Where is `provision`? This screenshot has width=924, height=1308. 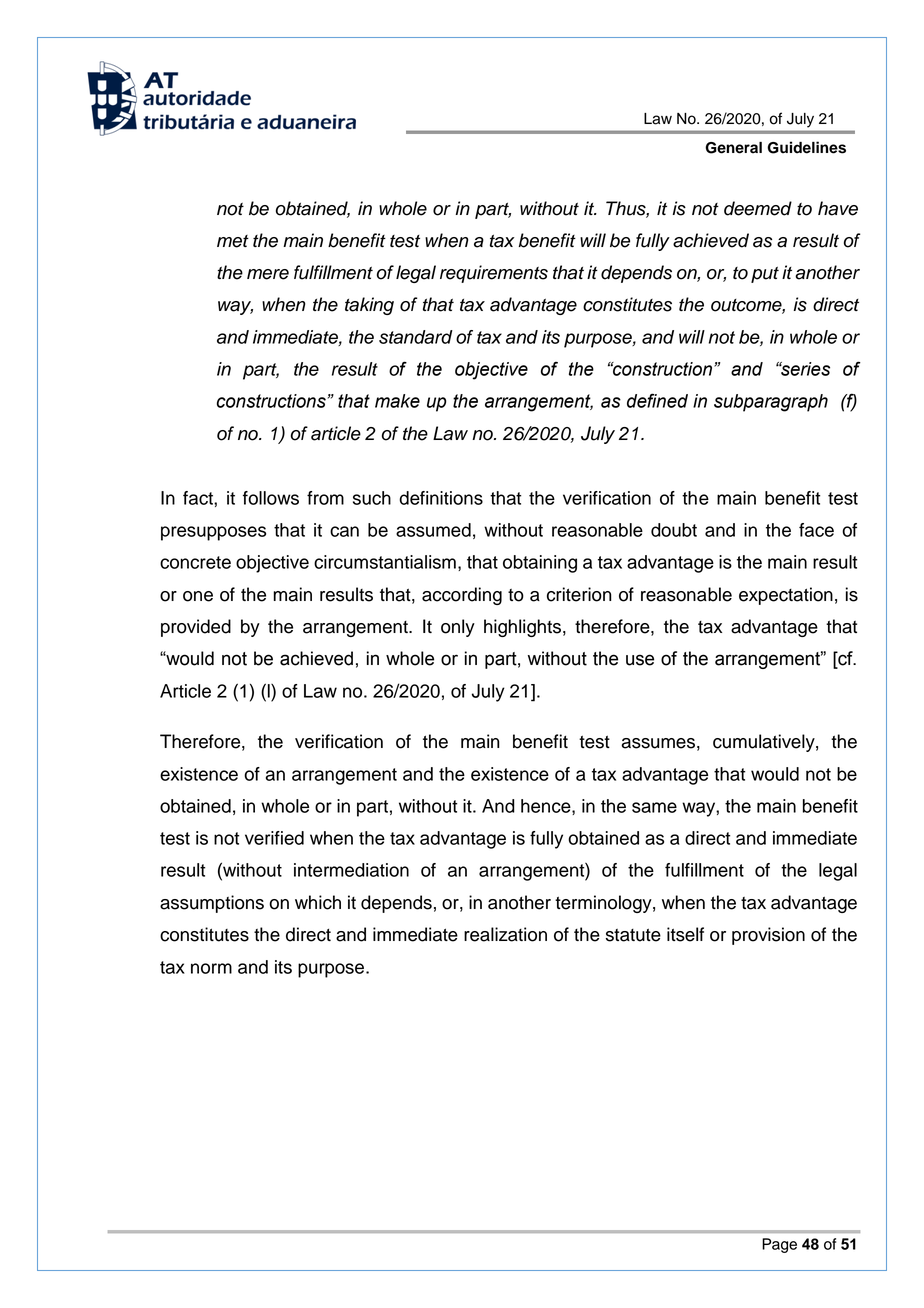 provision is located at coordinates (768, 936).
